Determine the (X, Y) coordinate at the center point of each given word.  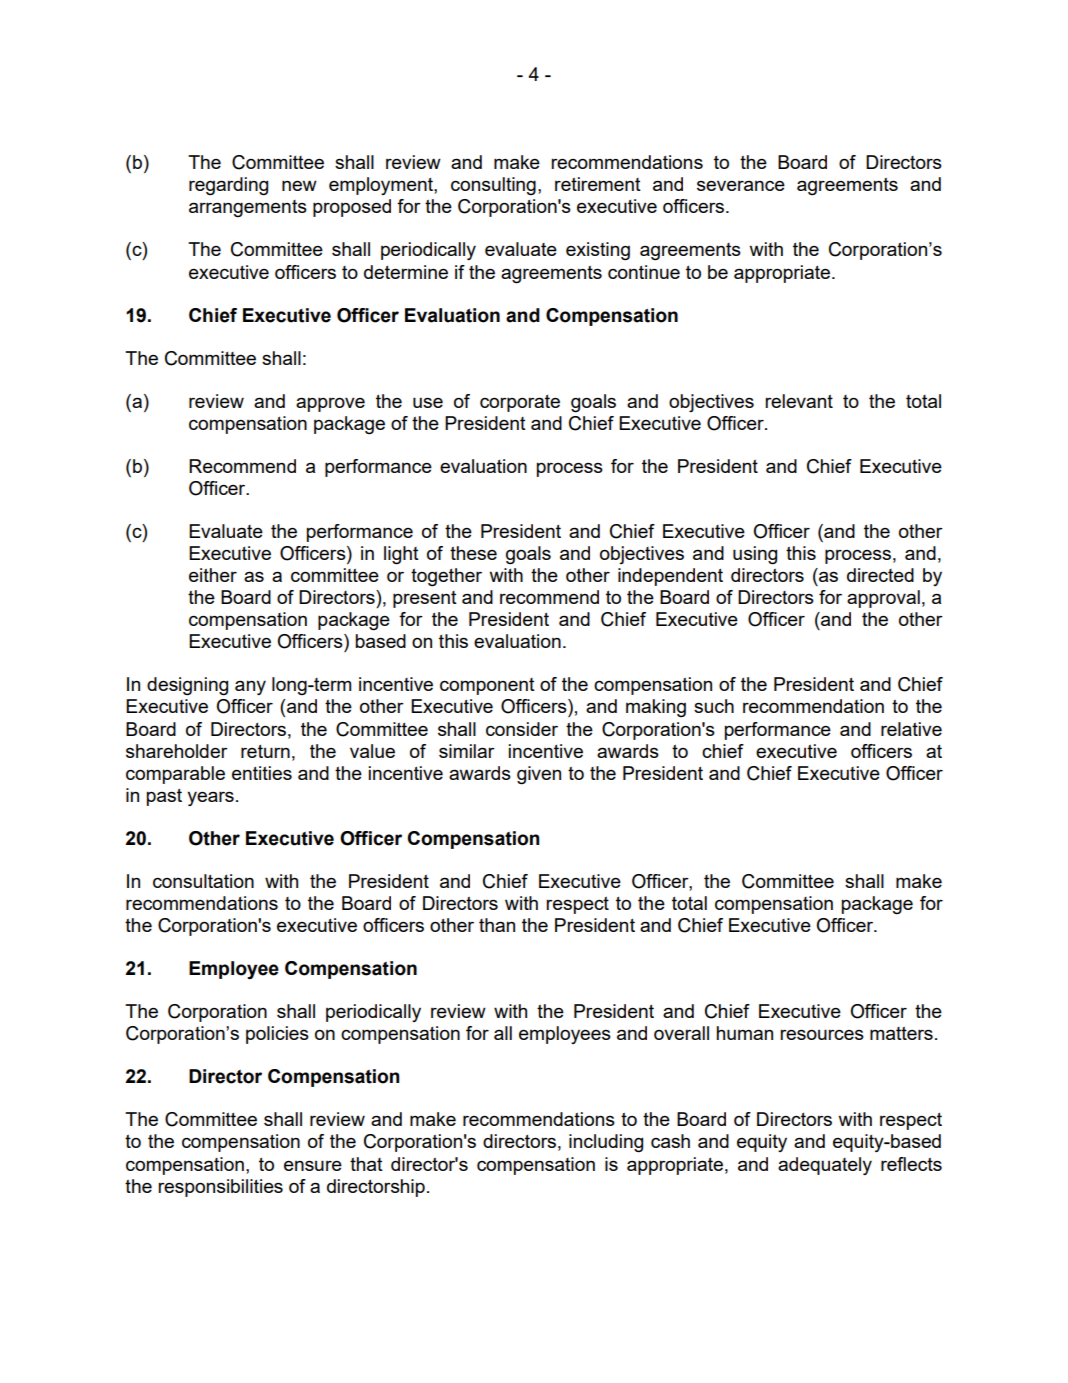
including (606, 1143)
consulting (493, 186)
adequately (825, 1166)
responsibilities (220, 1188)
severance (741, 185)
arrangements (248, 208)
